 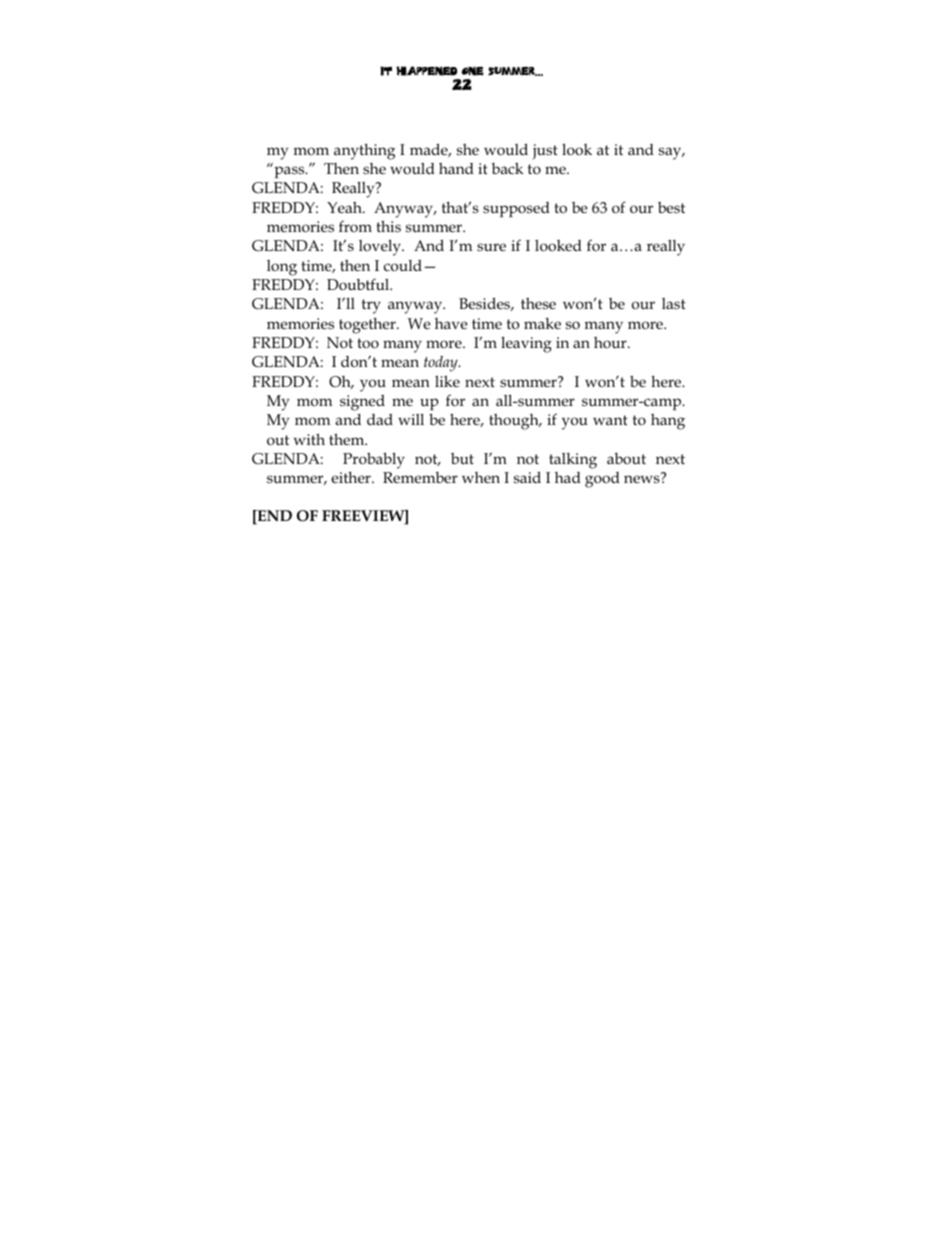 What do you see at coordinates (481, 477) in the image?
I see `when` at bounding box center [481, 477].
